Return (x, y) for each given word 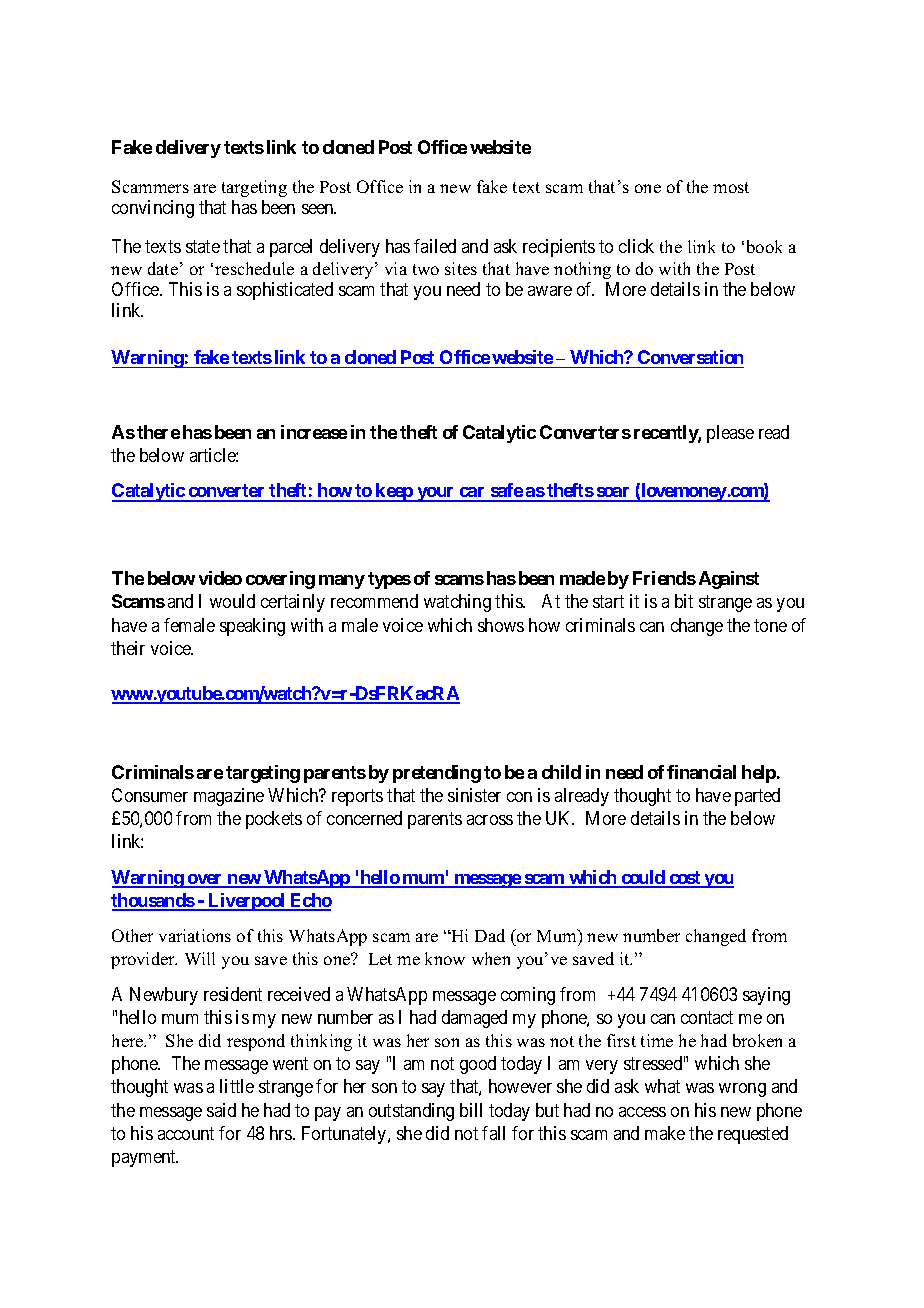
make (665, 1133)
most (731, 187)
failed (435, 246)
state (203, 246)
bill (471, 1110)
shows (501, 625)
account (186, 1133)
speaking (252, 627)
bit (684, 601)
